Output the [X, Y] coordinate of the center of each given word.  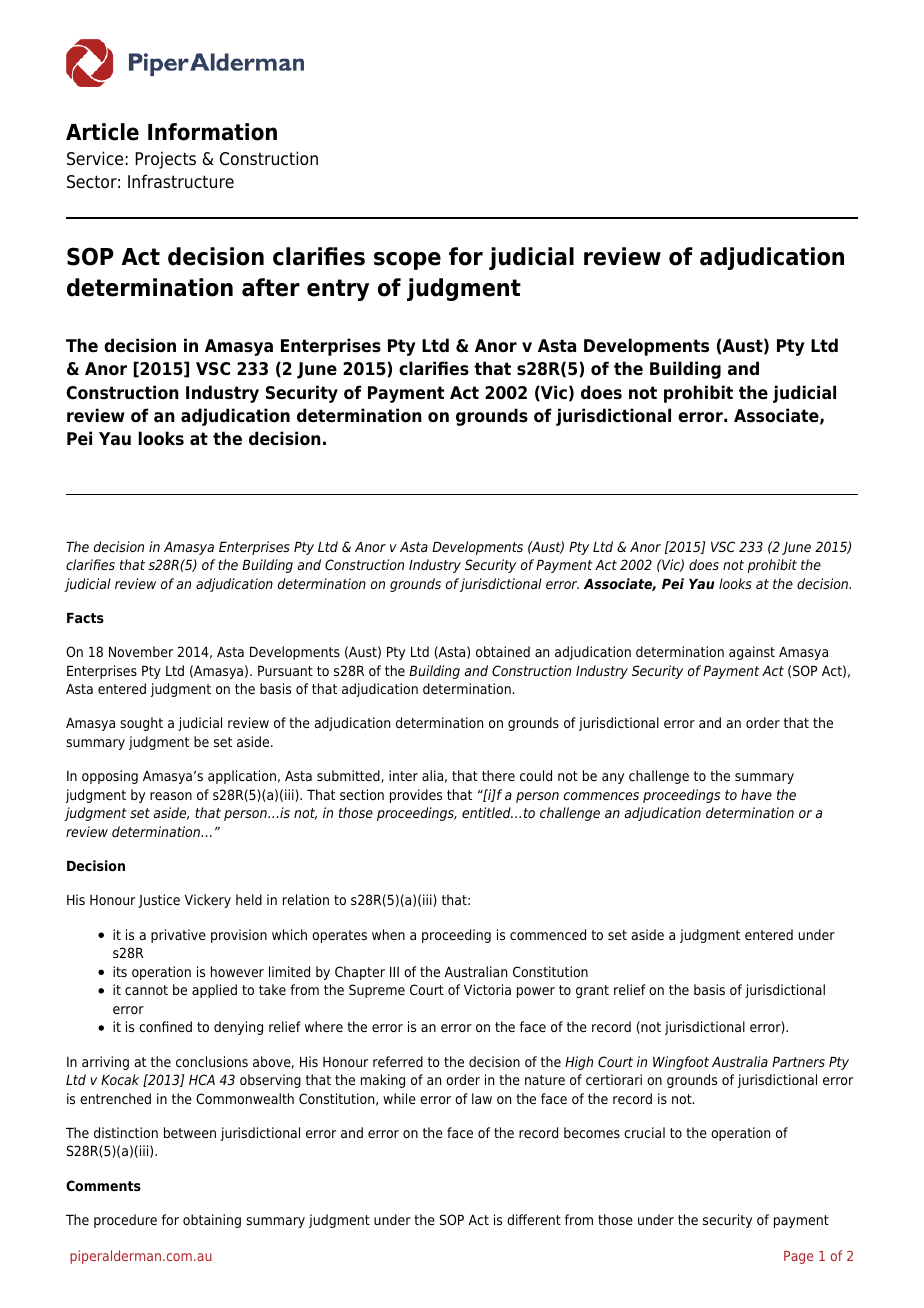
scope [407, 261]
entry [338, 290]
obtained [503, 651]
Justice [159, 901]
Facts [85, 618]
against [752, 653]
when [388, 934]
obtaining [212, 1221]
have [756, 794]
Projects [165, 160]
